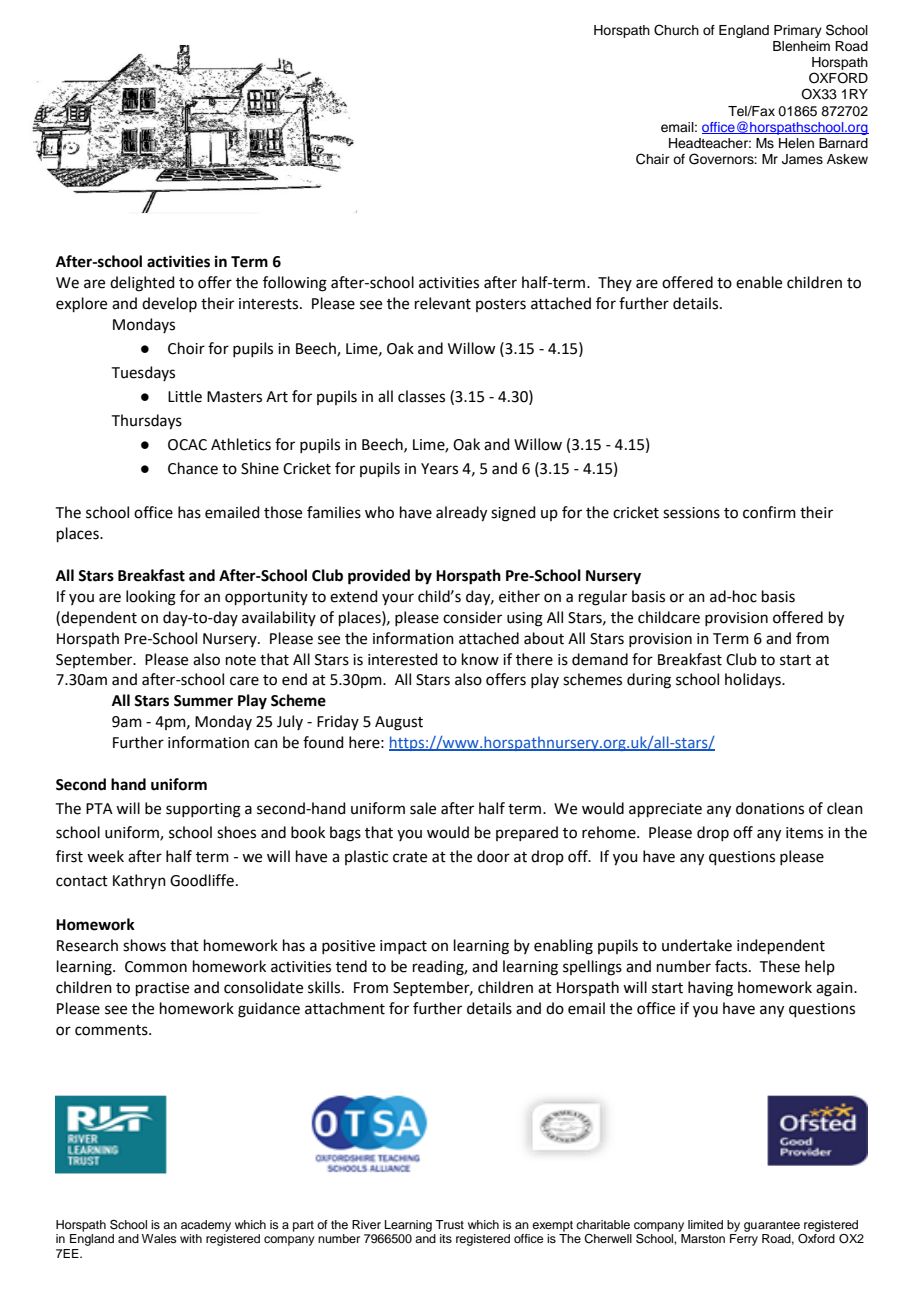  I want to click on delighted, so click(142, 284).
